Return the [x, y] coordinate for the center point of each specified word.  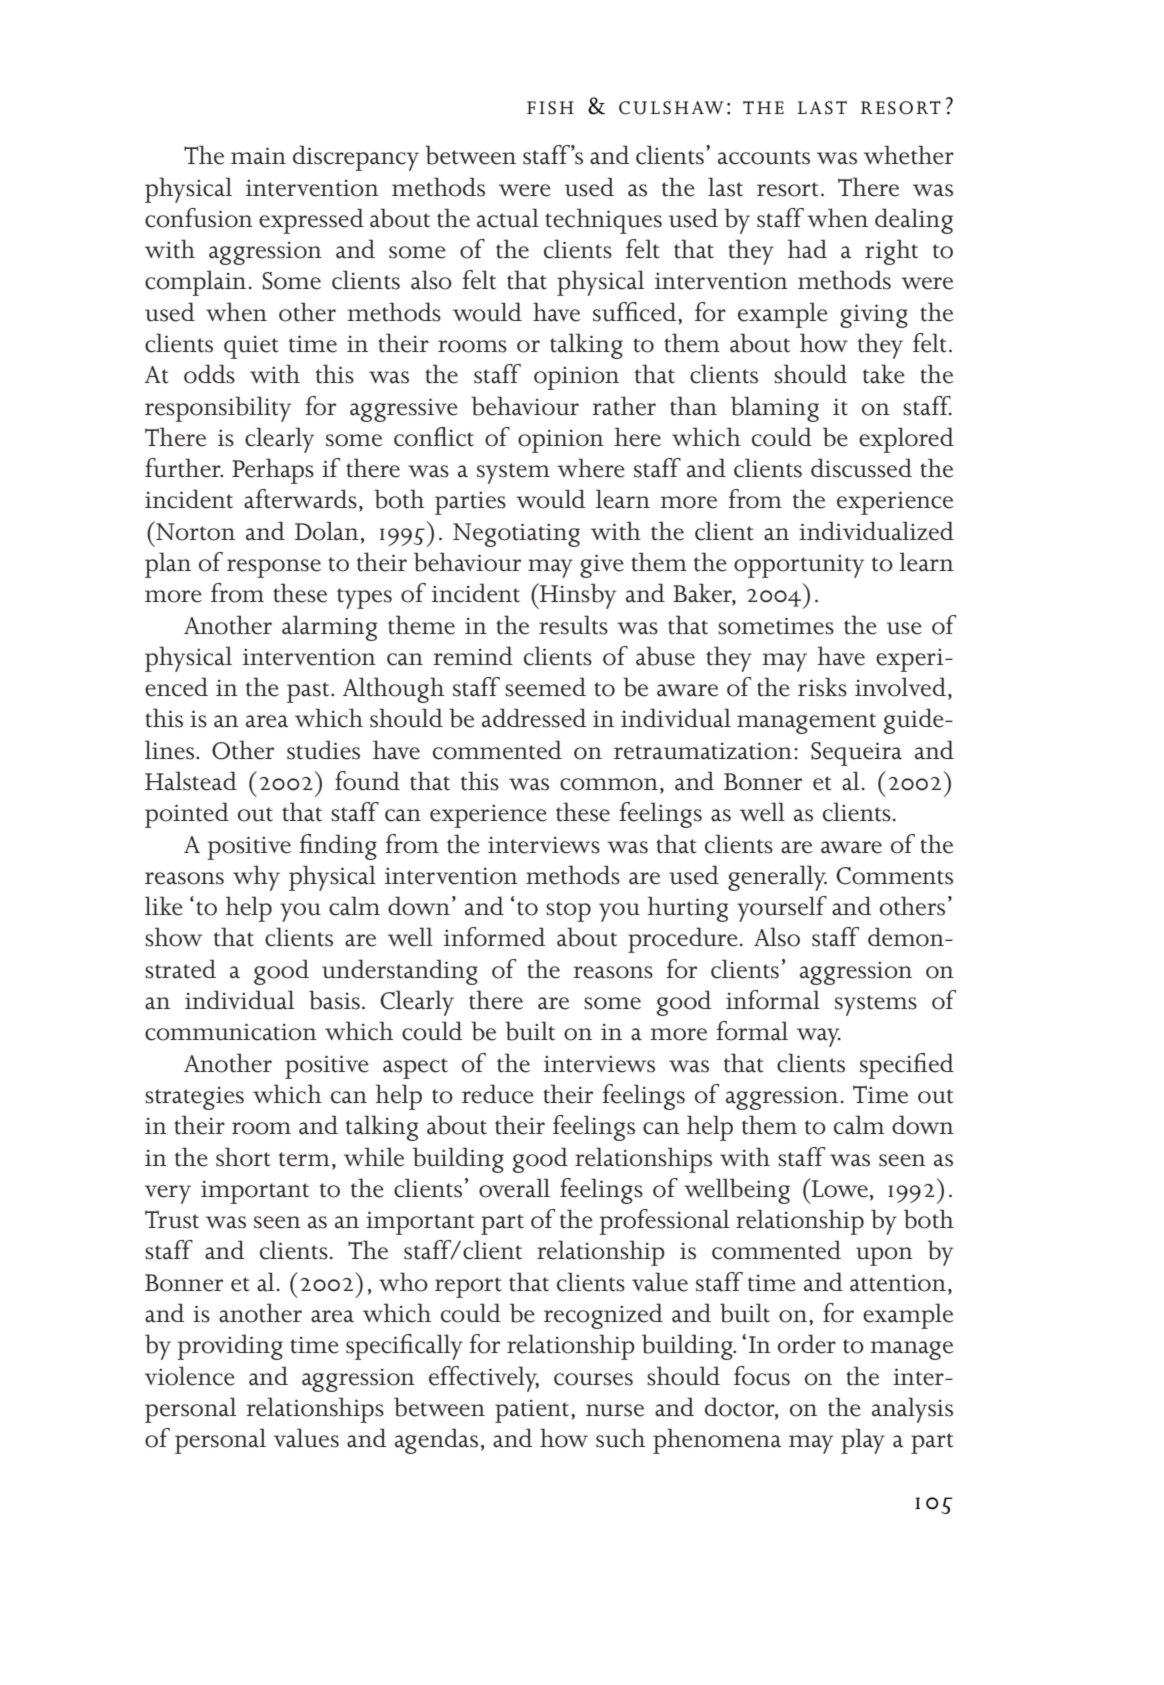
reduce [498, 1094]
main [258, 156]
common [609, 784]
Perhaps [273, 471]
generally [777, 878]
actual [508, 218]
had [807, 249]
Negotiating [516, 535]
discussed [861, 468]
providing [230, 1347]
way [819, 1037]
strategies [194, 1098]
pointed [187, 815]
